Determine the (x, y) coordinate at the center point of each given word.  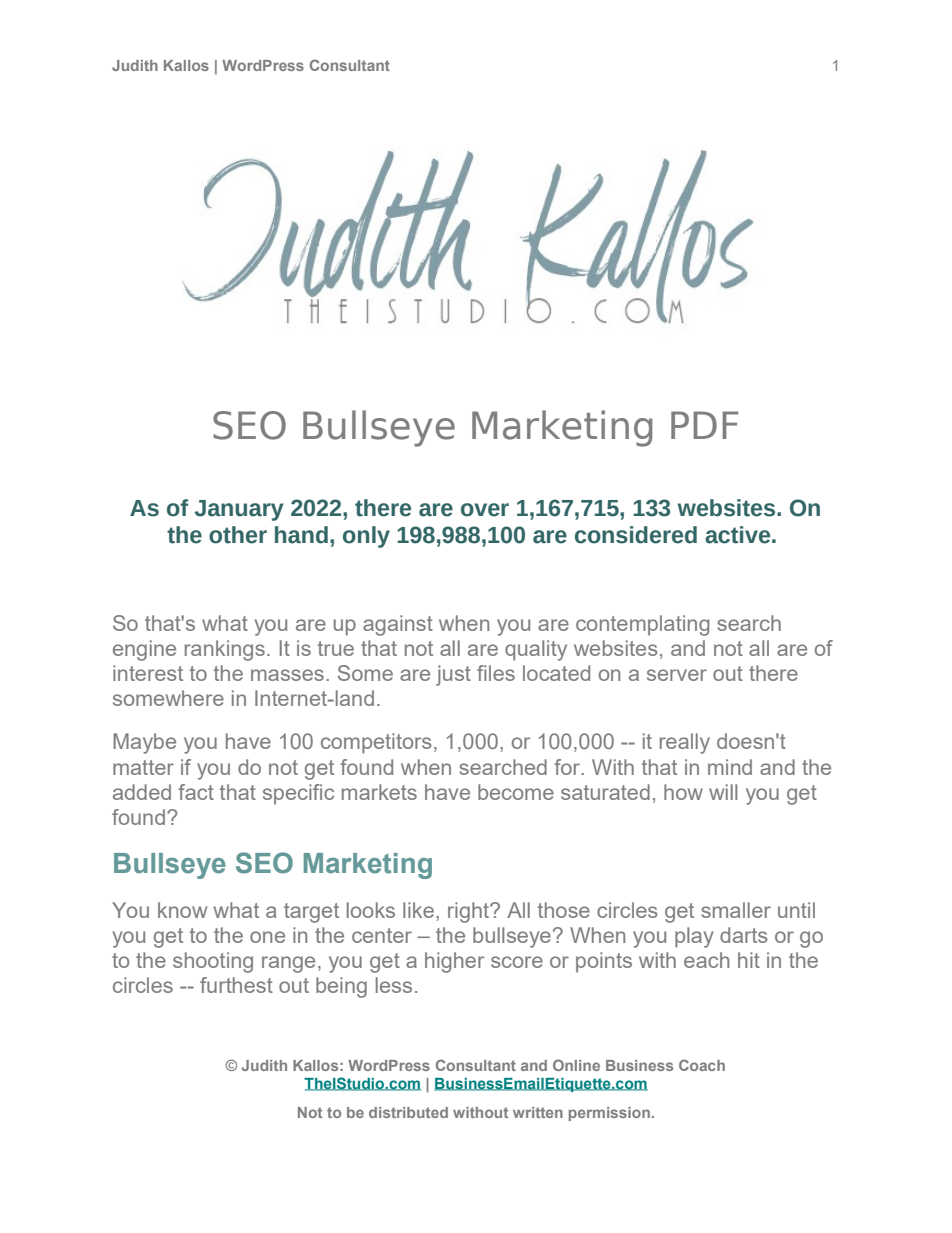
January (239, 510)
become (516, 792)
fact (196, 792)
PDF (704, 425)
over (485, 510)
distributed (408, 1112)
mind (730, 767)
